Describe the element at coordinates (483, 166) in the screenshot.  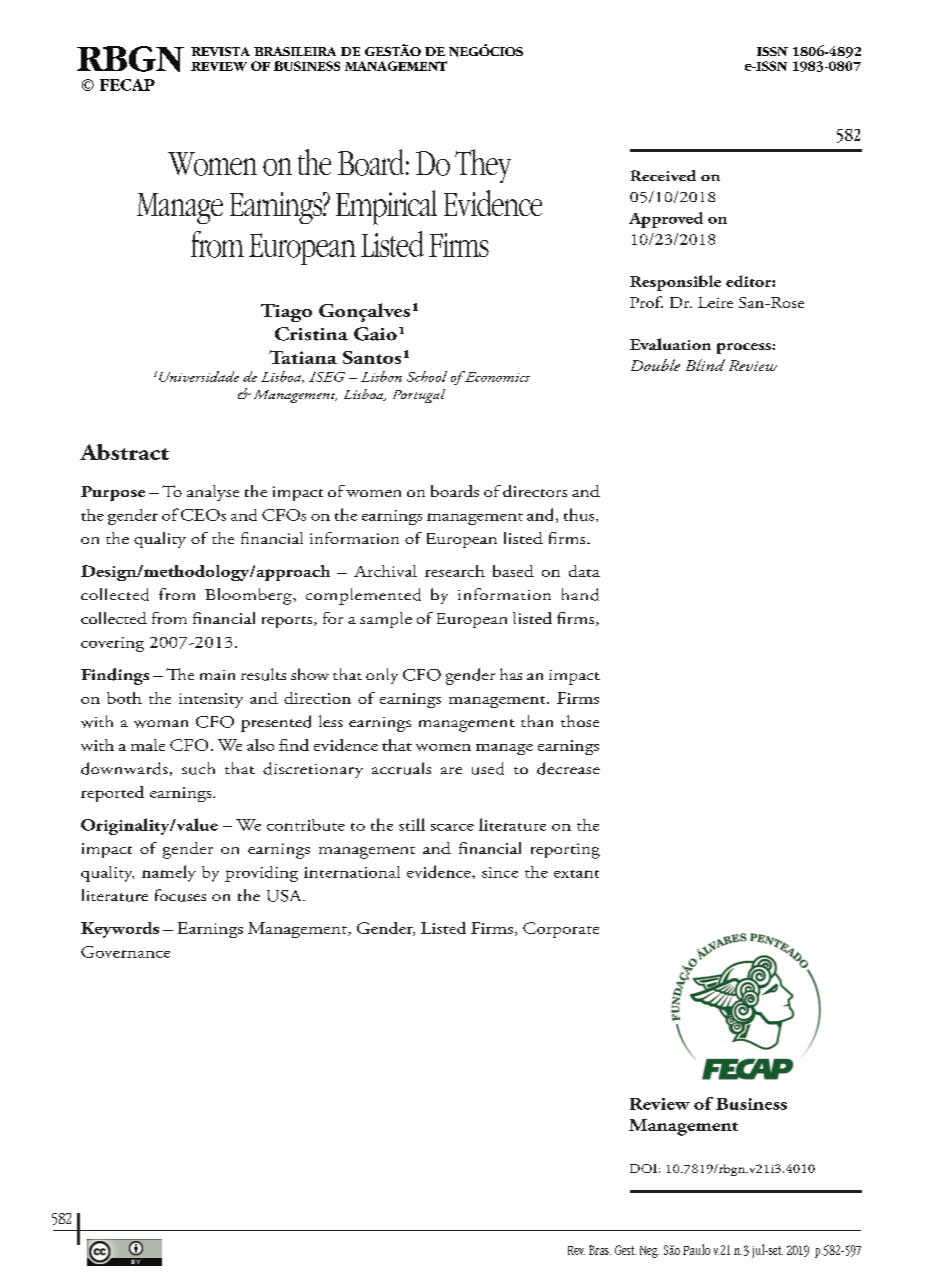
I see `They` at that location.
